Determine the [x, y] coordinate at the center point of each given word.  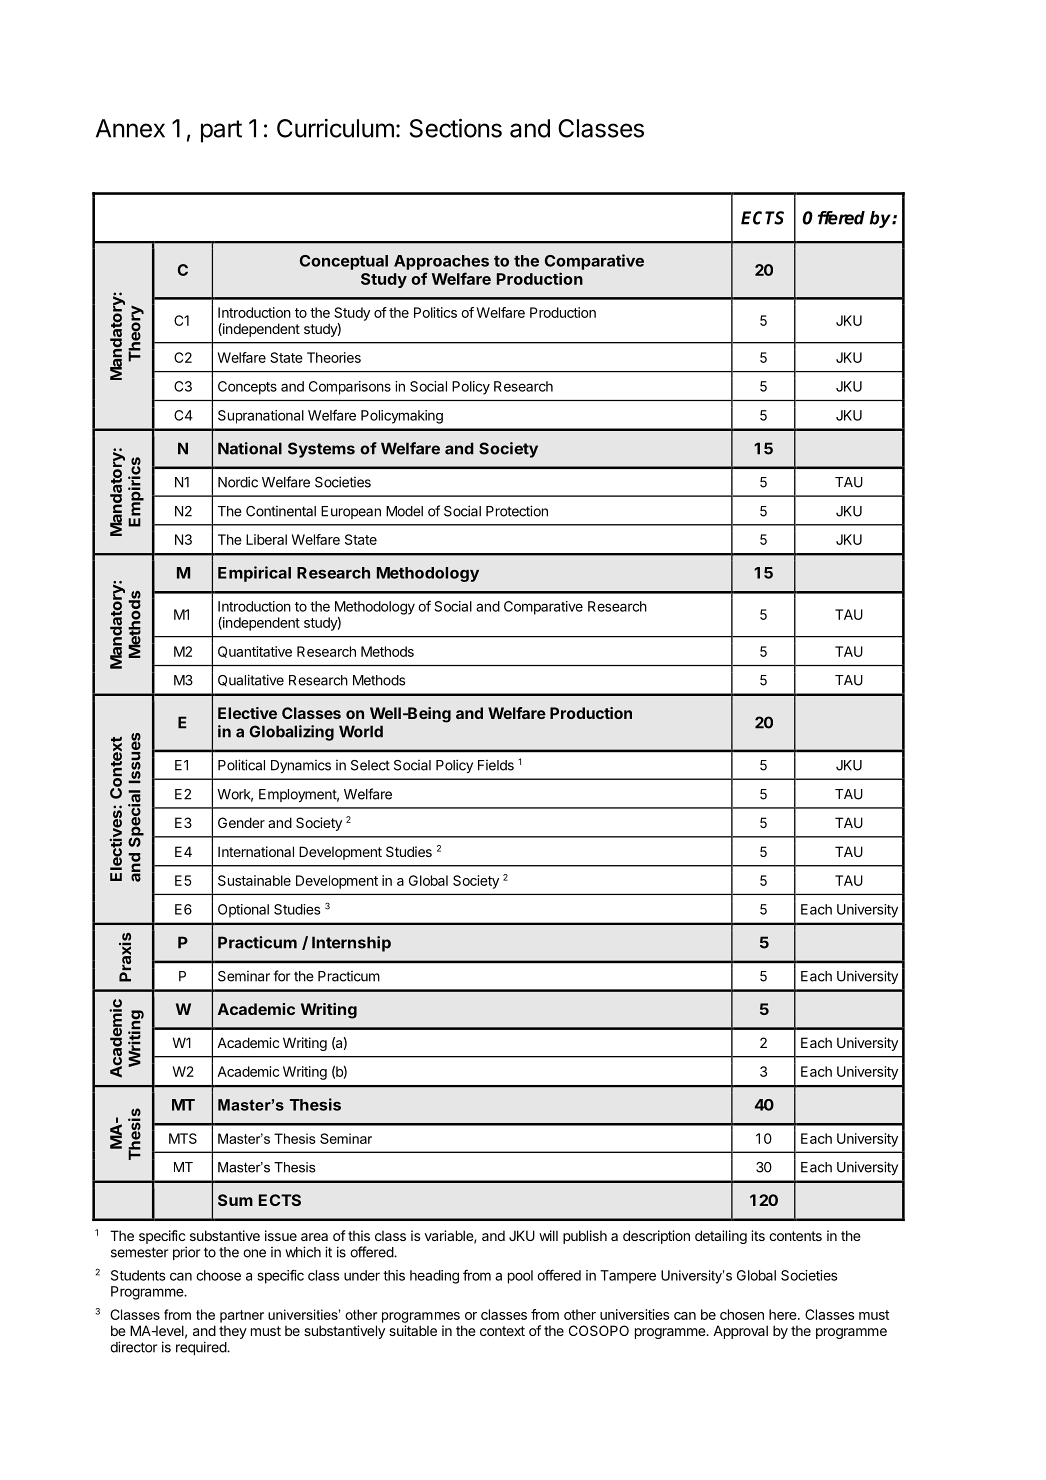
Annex [130, 128]
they [233, 1332]
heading [434, 1277]
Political [241, 765]
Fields [496, 765]
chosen [742, 1314]
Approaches [441, 262]
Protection [517, 511]
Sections [456, 128]
